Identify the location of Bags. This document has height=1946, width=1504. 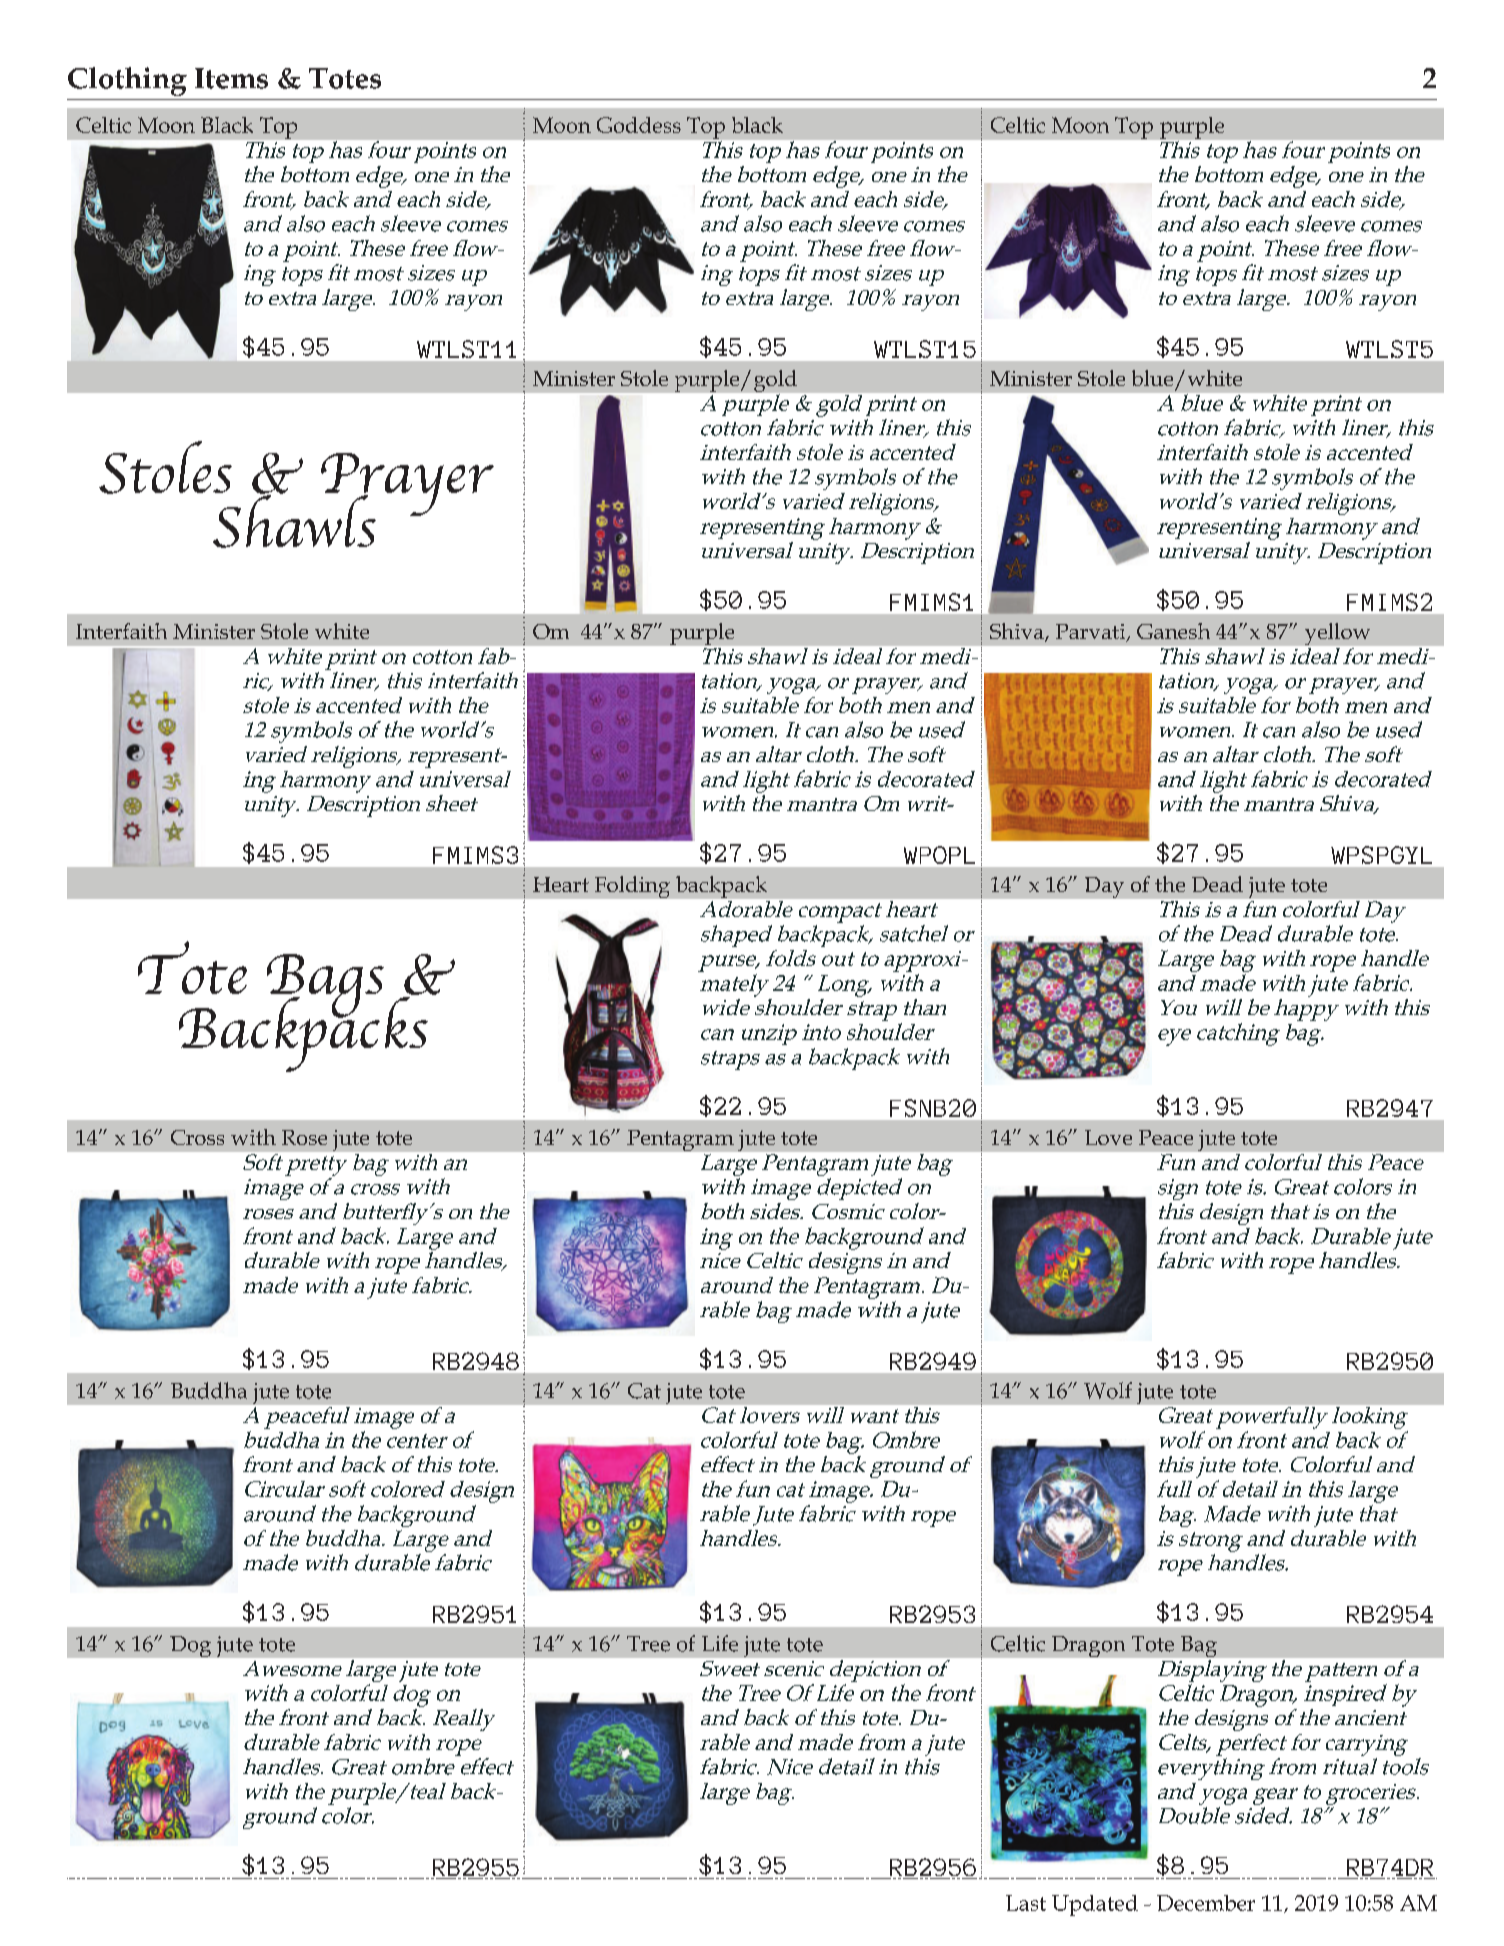
(325, 987).
